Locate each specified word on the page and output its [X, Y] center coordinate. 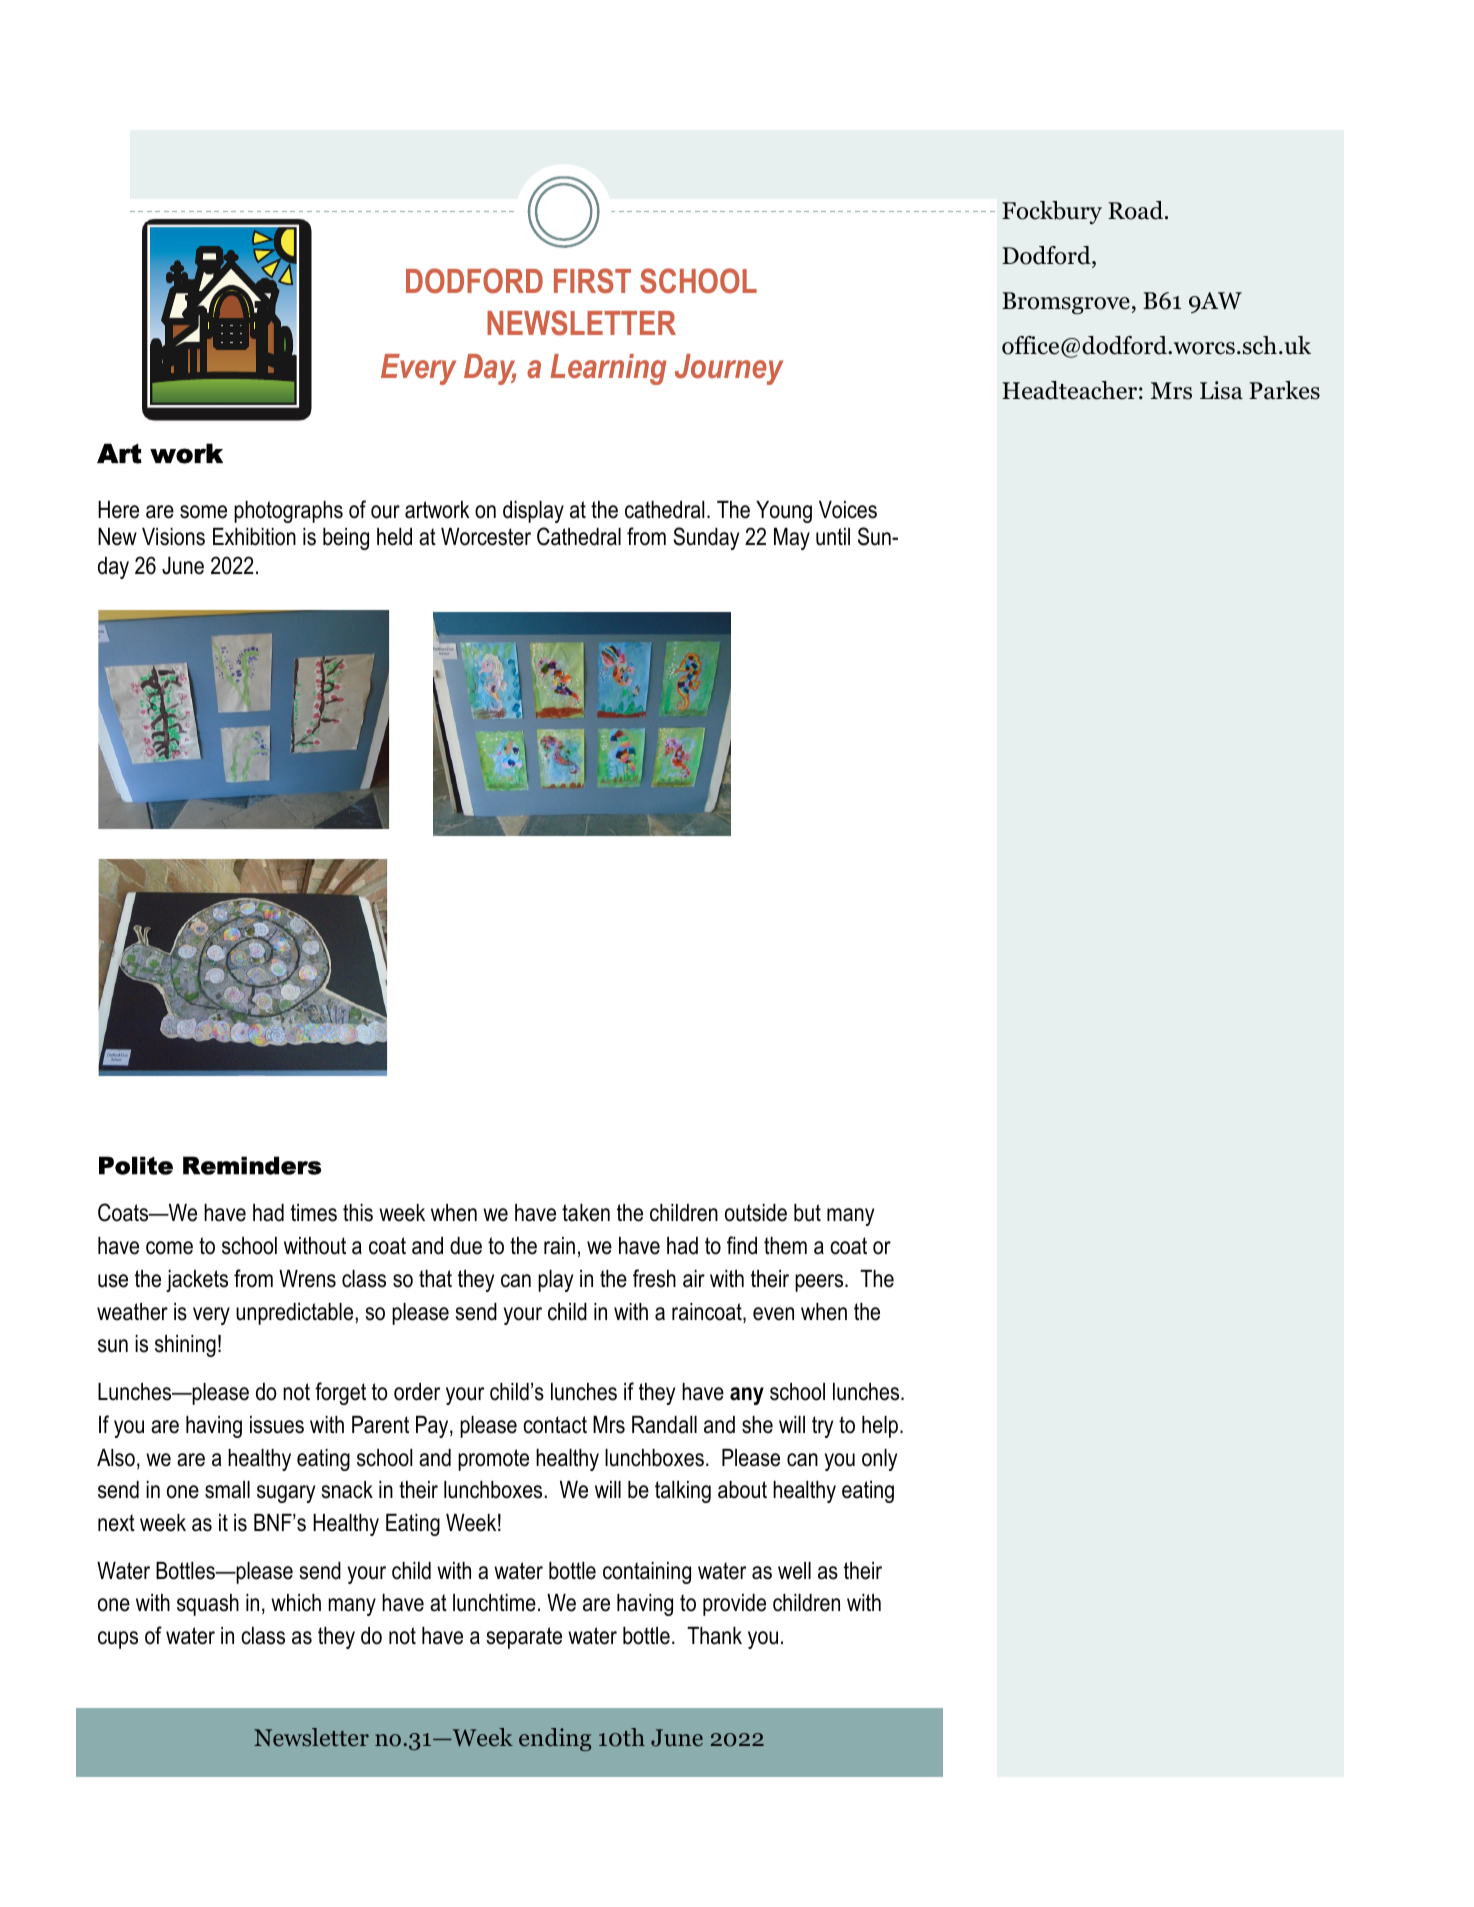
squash [208, 1605]
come [169, 1248]
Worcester [486, 537]
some [203, 512]
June [183, 565]
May [792, 539]
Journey [729, 369]
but [807, 1213]
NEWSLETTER [581, 323]
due [466, 1246]
